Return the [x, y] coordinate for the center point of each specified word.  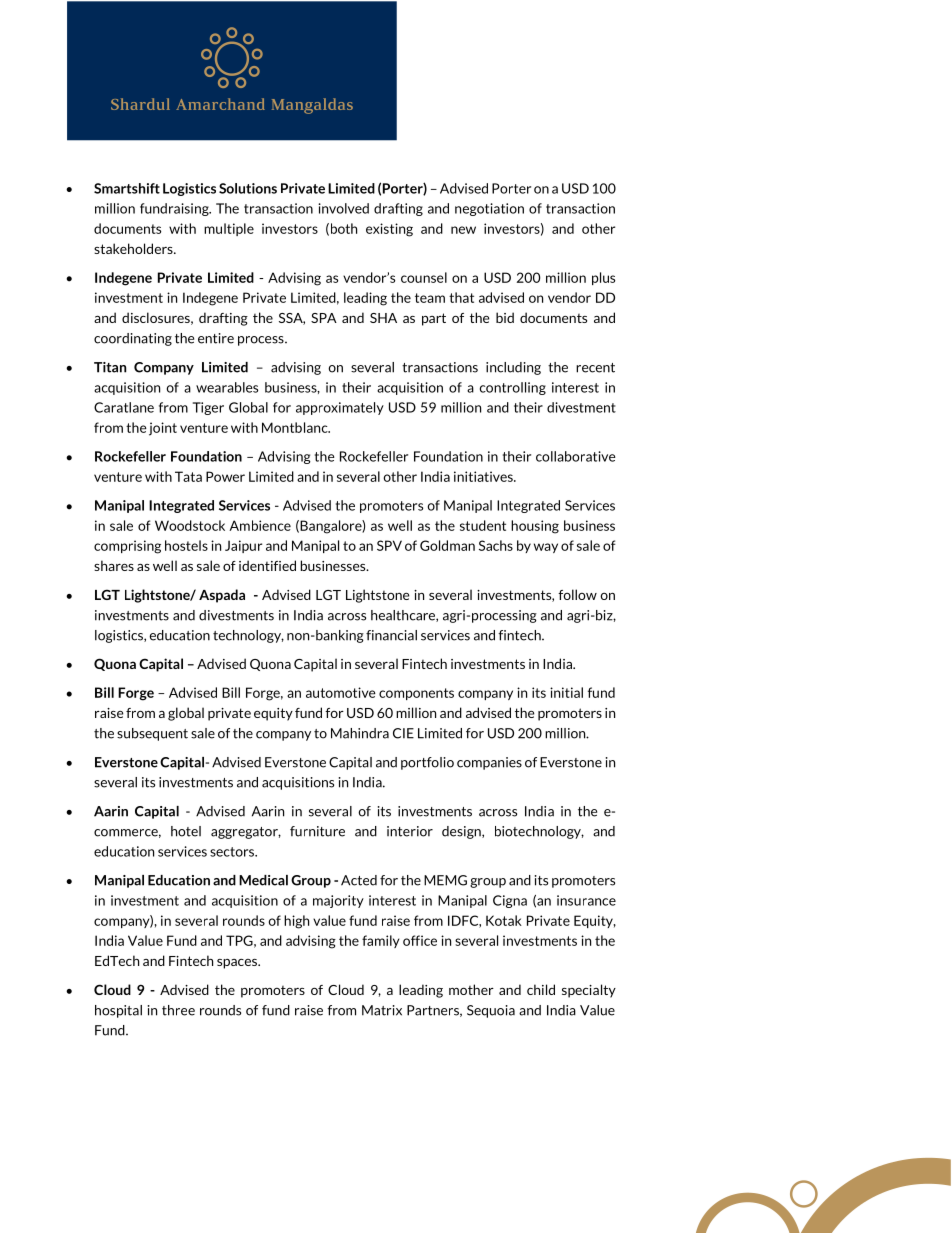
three [178, 1010]
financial [391, 635]
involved [343, 208]
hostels [186, 545]
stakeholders [134, 248]
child [541, 989]
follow [577, 594]
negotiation [489, 209]
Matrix [382, 1010]
